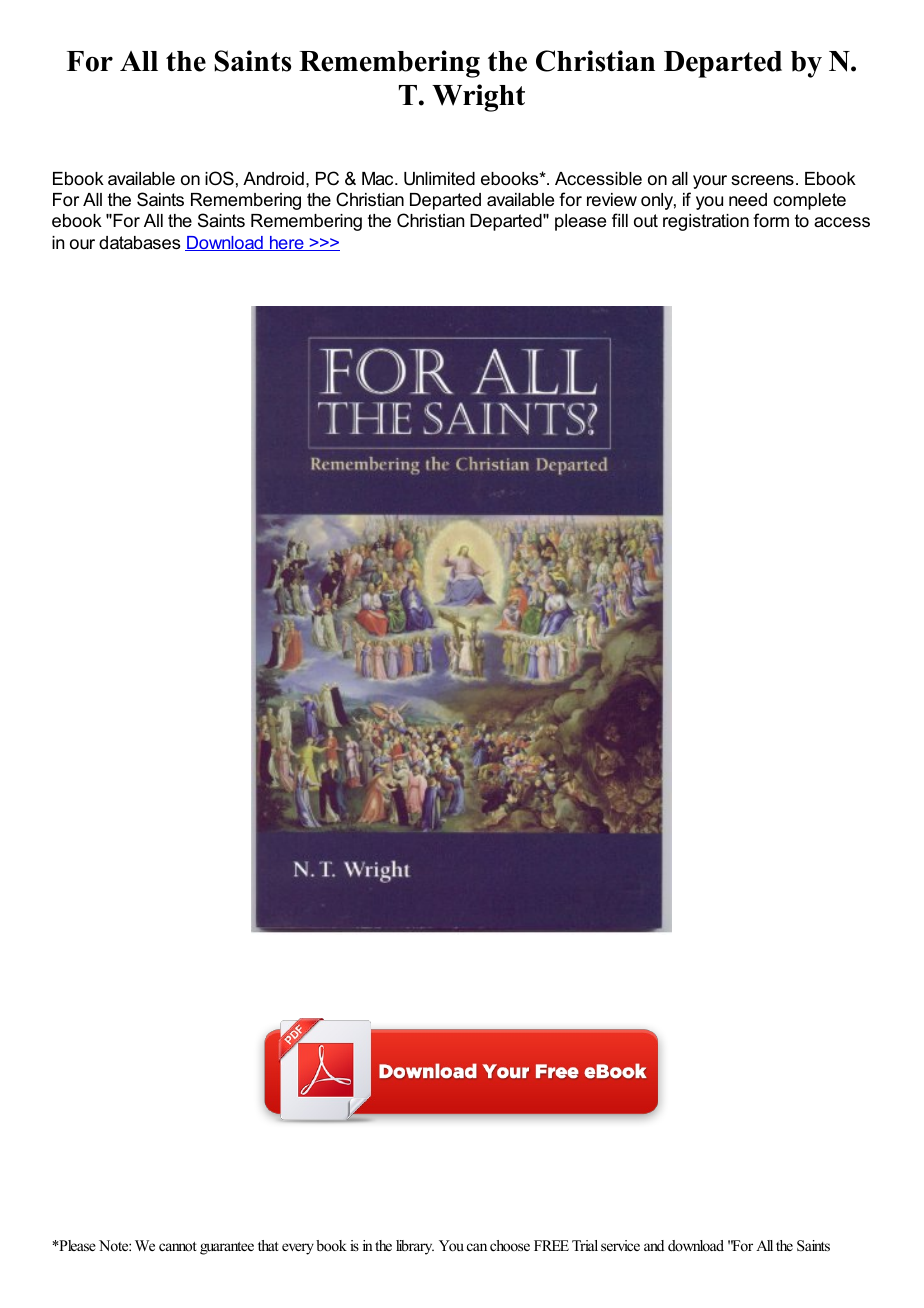 The width and height of the document is (924, 1308). Describe the element at coordinates (287, 243) in the document. I see `here` at that location.
